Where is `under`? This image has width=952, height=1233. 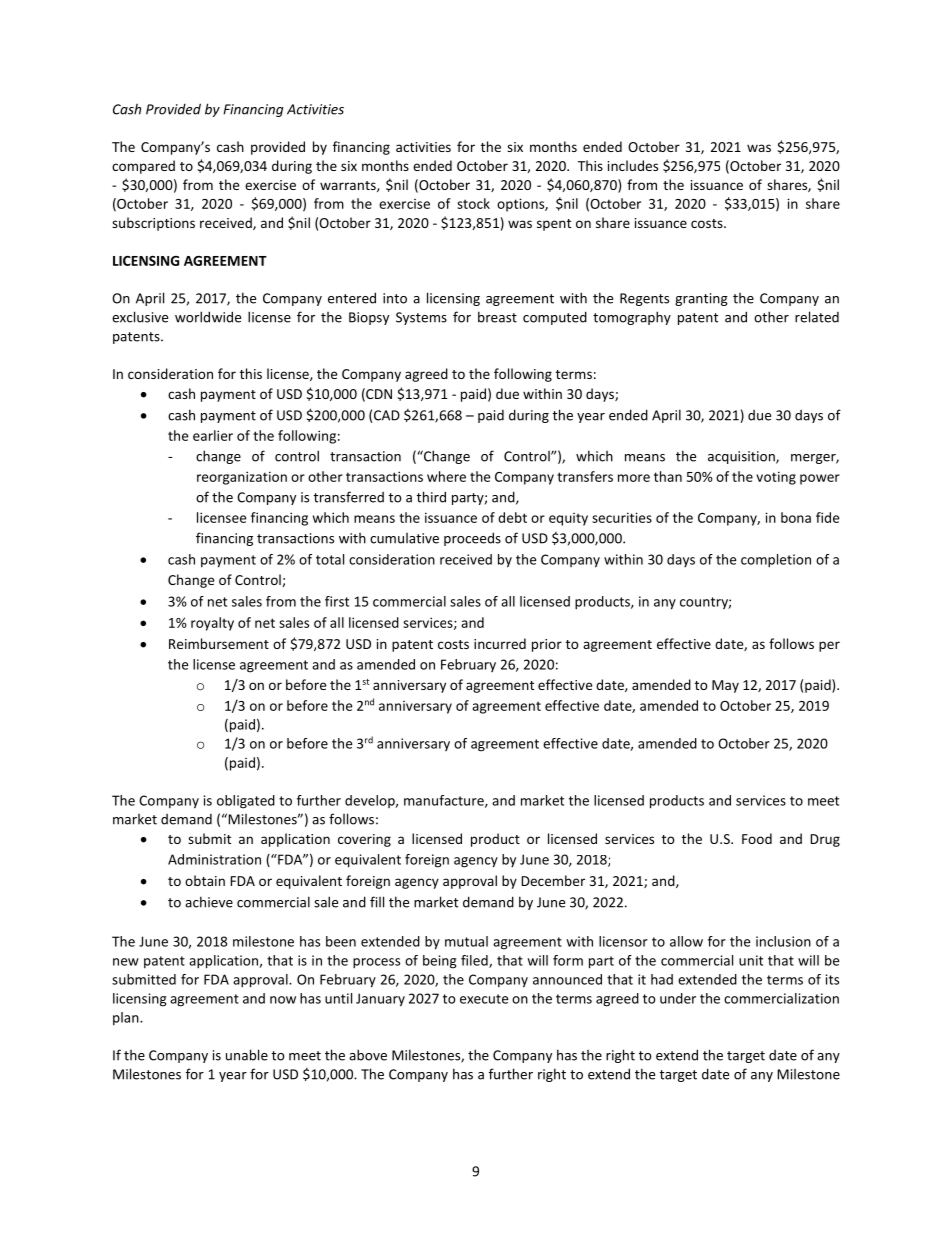 under is located at coordinates (678, 998).
